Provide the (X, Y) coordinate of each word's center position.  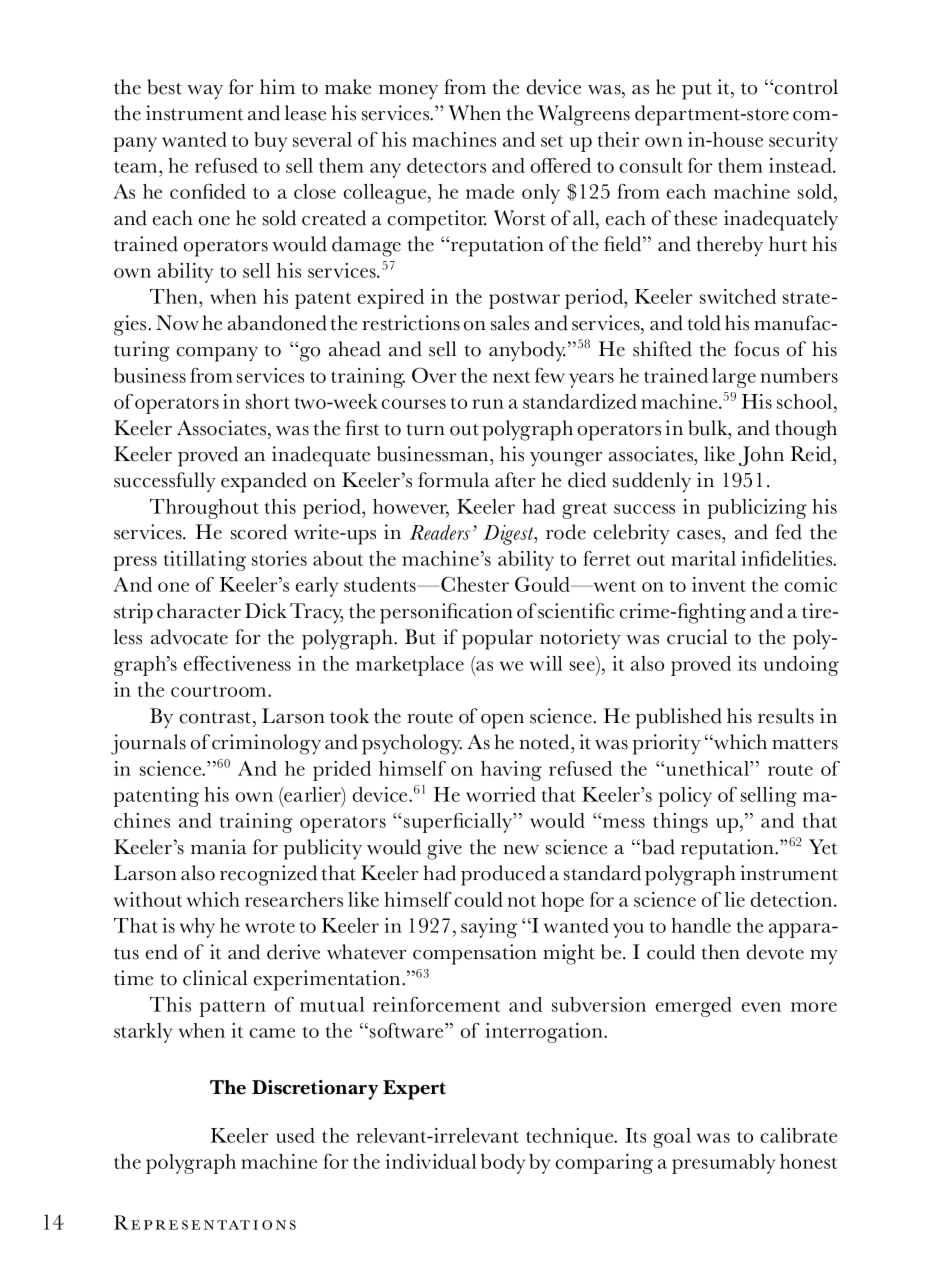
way (205, 92)
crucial (697, 637)
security (803, 142)
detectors (446, 165)
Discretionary (315, 1090)
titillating (205, 561)
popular (497, 639)
